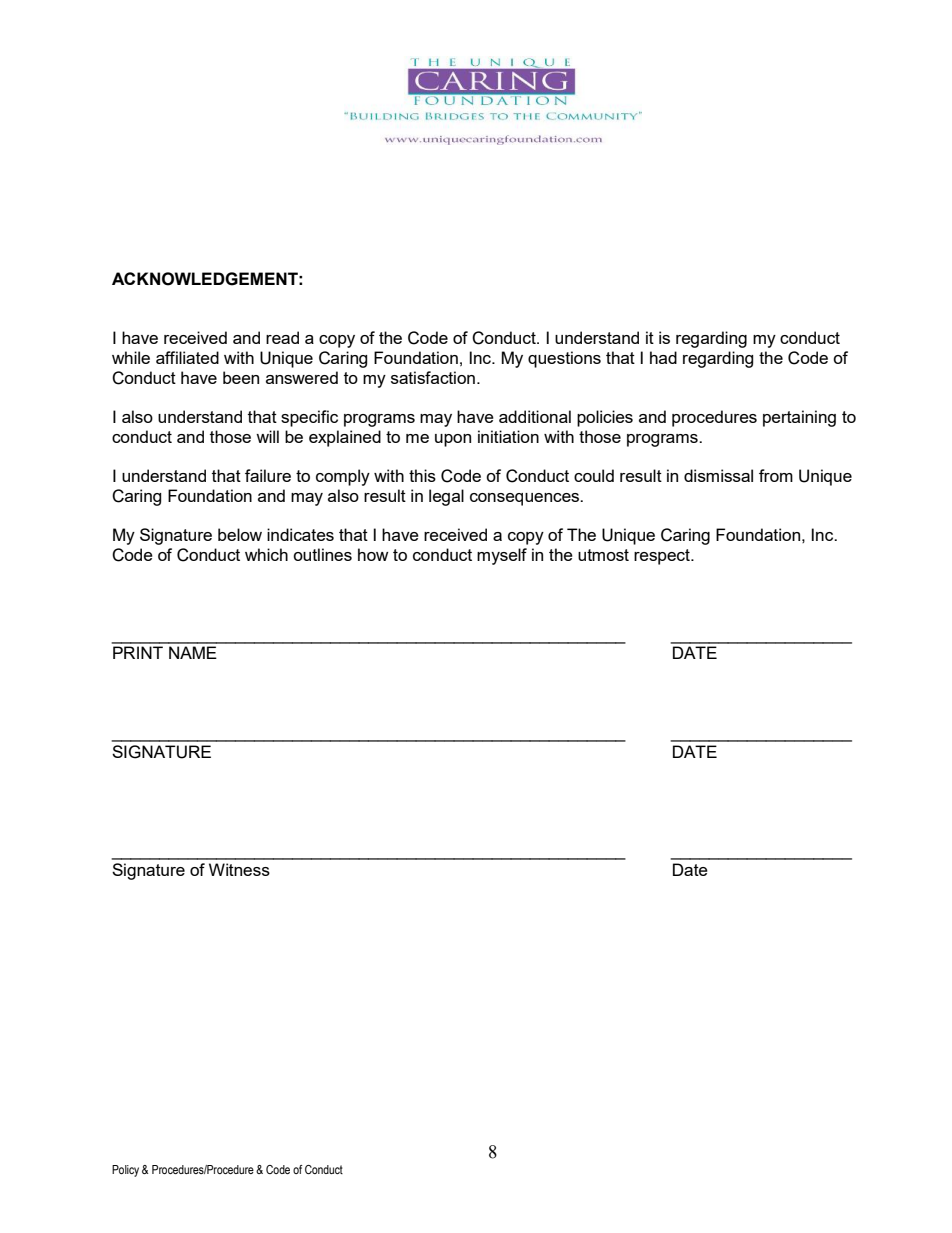  I want to click on which, so click(266, 554).
